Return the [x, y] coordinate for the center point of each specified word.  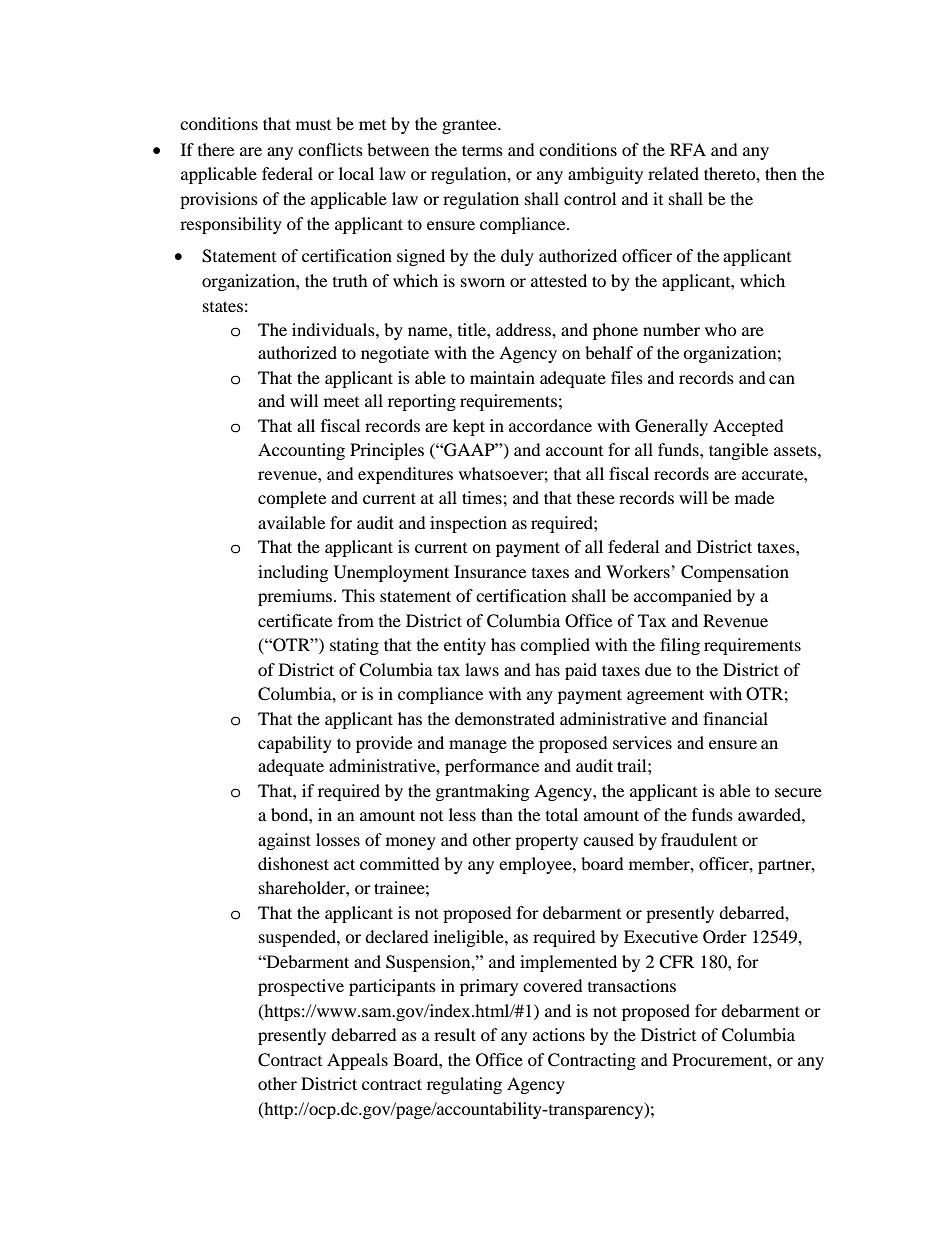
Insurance [490, 571]
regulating [464, 1085]
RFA [688, 149]
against [284, 841]
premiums [295, 597]
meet [341, 402]
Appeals [357, 1061]
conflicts [330, 149]
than [497, 814]
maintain [502, 377]
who [721, 329]
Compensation [735, 573]
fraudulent [699, 839]
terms [482, 150]
